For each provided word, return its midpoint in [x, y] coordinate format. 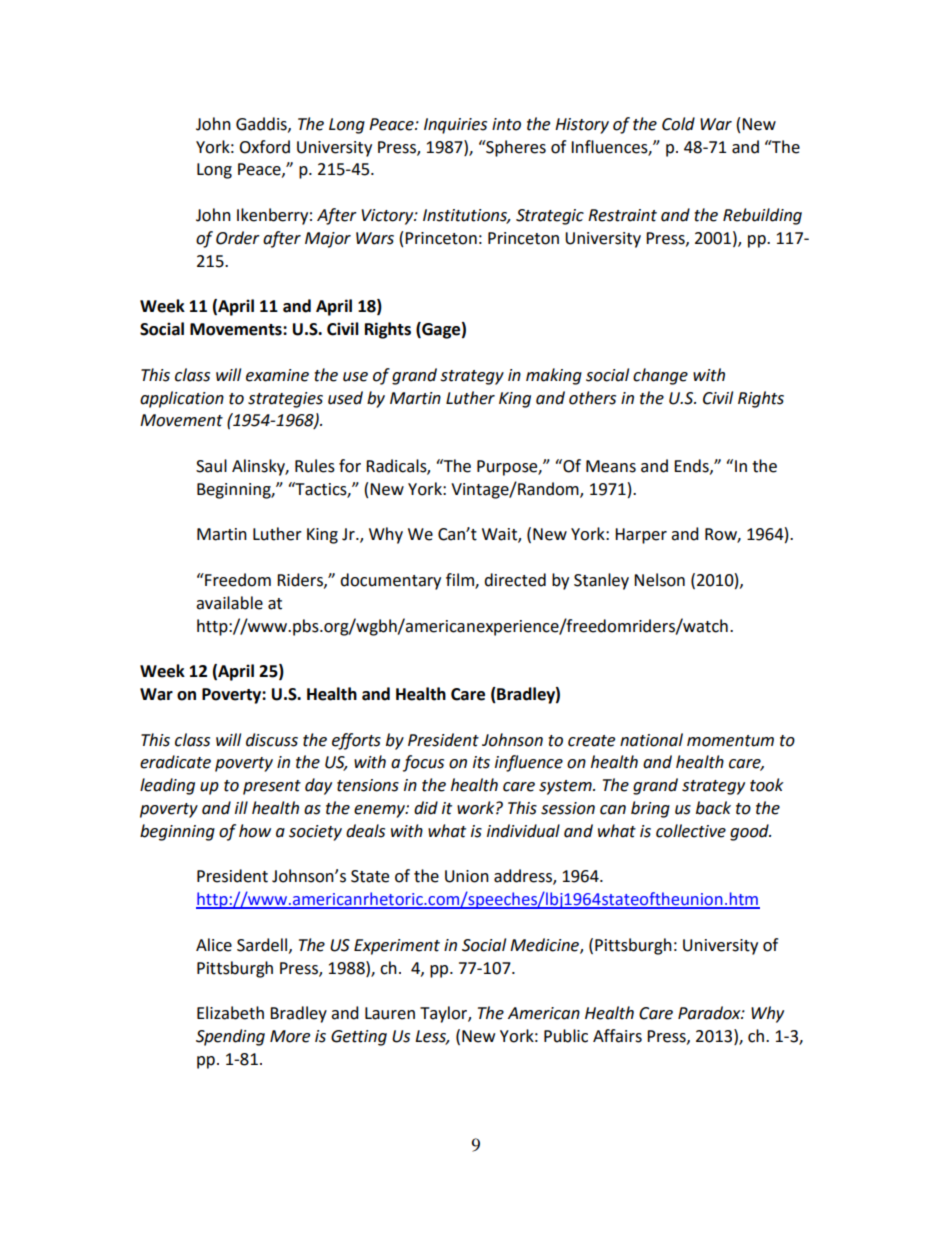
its [481, 762]
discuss [272, 740]
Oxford [264, 147]
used [345, 398]
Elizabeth [230, 1013]
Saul [211, 466]
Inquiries [455, 126]
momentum [730, 741]
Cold [678, 124]
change [660, 376]
